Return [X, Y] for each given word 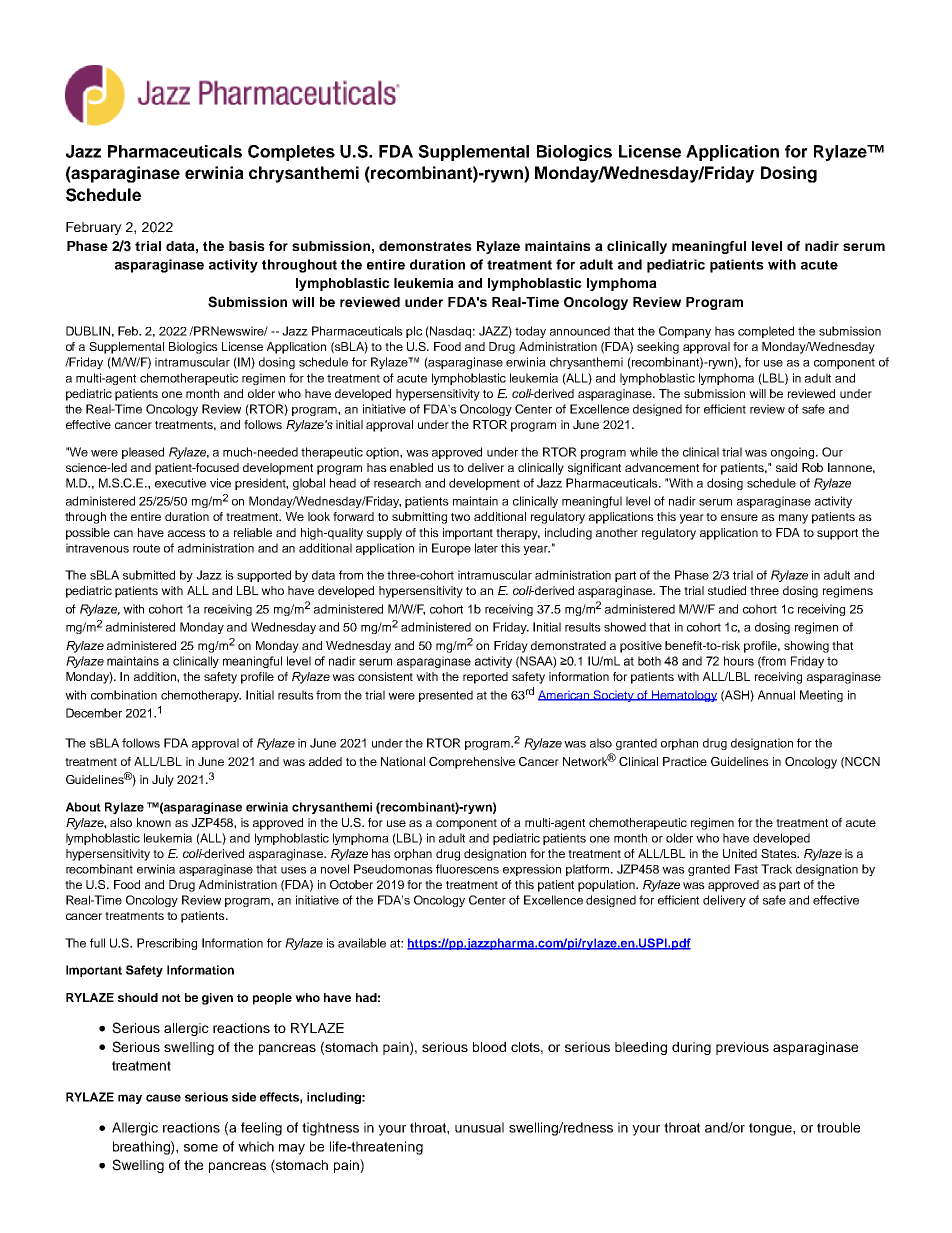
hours [739, 661]
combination [124, 695]
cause [163, 1098]
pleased [143, 453]
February [94, 228]
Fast [746, 869]
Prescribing [167, 944]
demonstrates [425, 246]
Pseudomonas [393, 869]
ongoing [794, 453]
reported [485, 678]
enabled [411, 467]
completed [766, 332]
